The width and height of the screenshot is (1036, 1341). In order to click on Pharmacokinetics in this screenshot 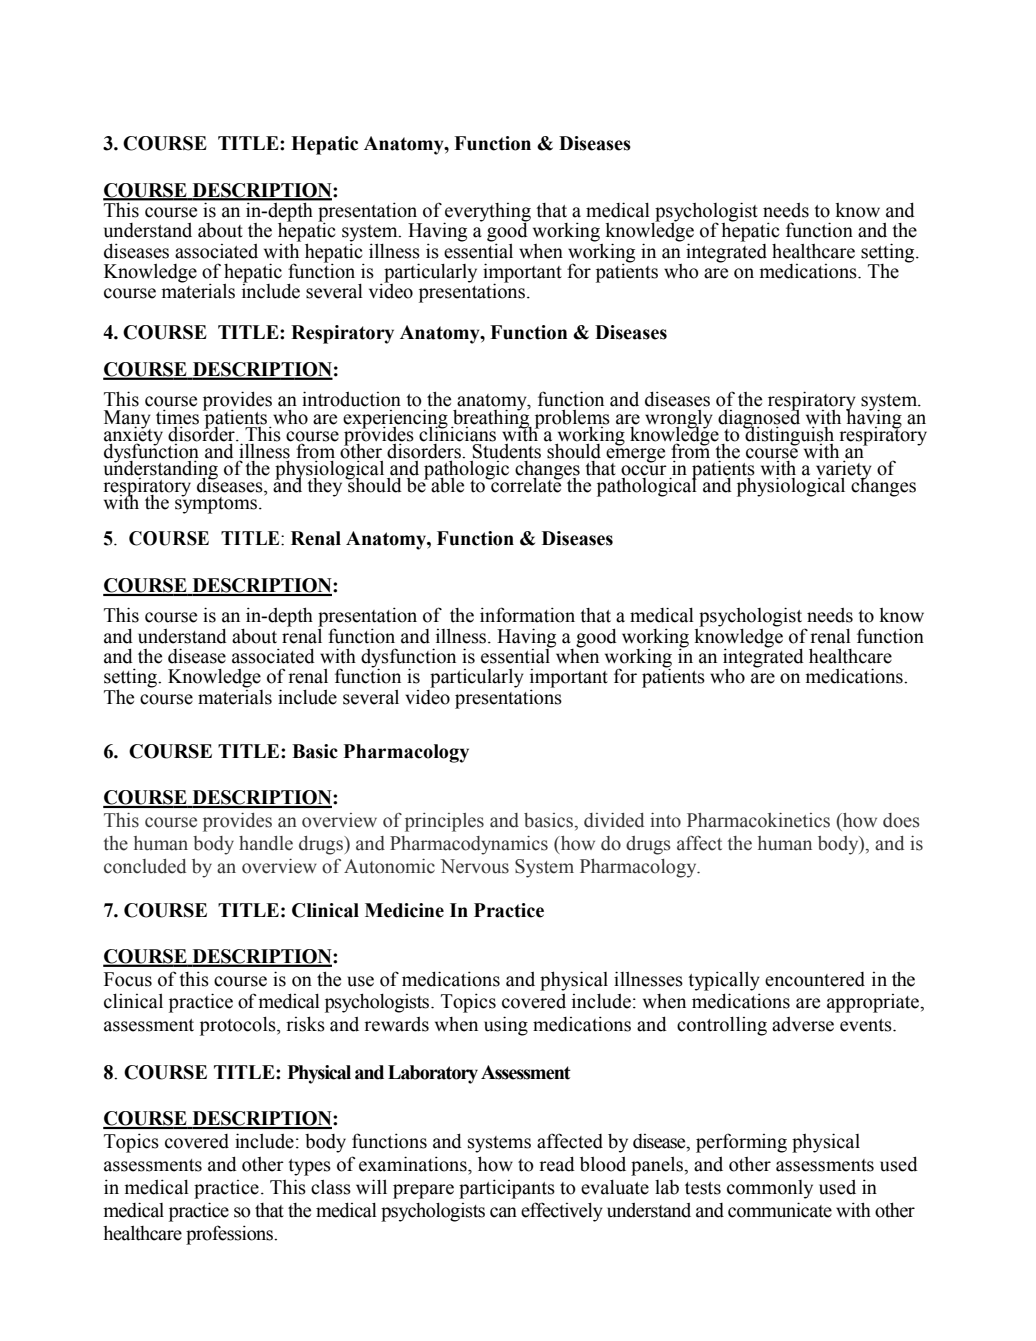, I will do `click(758, 820)`.
